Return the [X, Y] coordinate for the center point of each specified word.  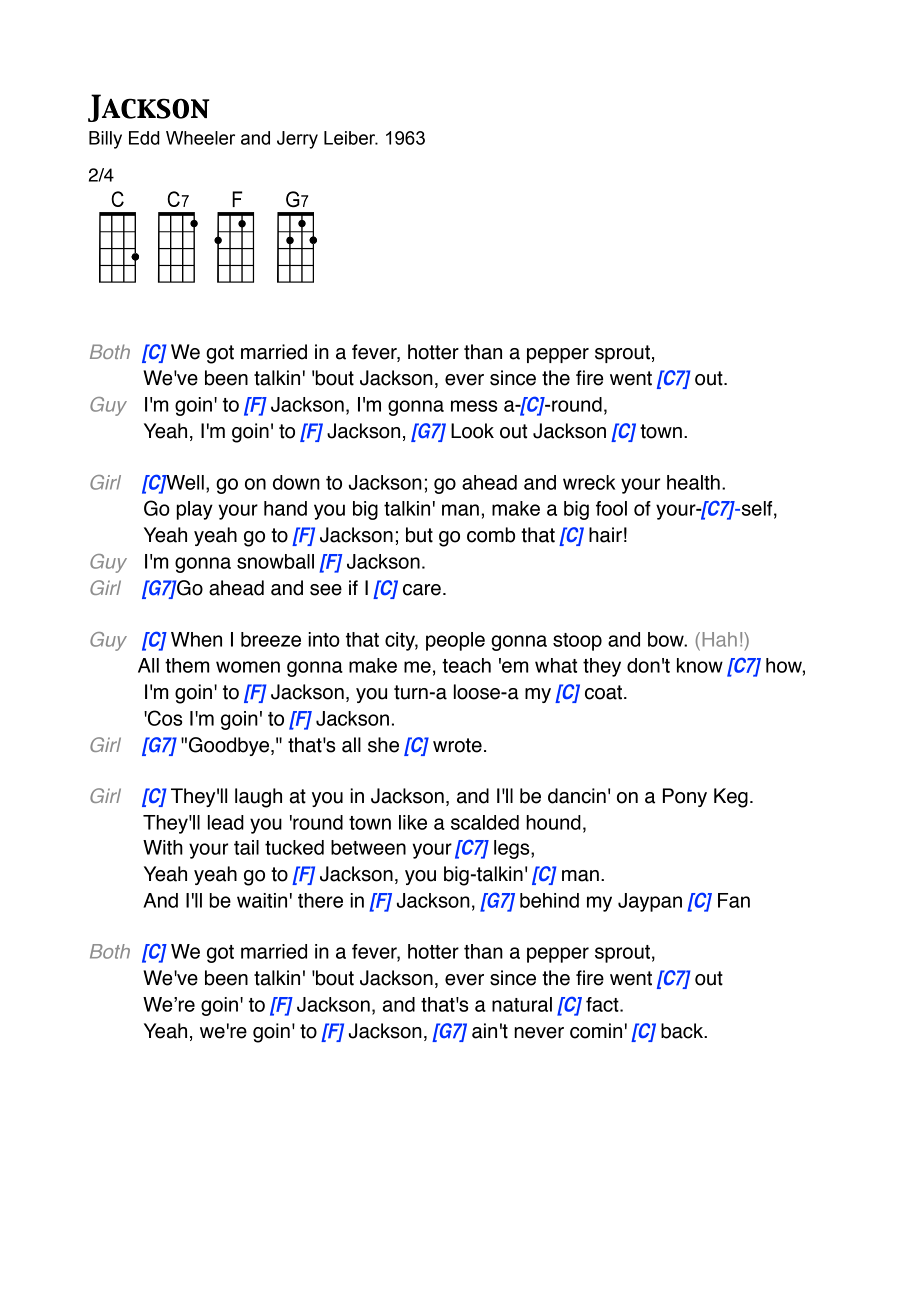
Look [472, 431]
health [693, 482]
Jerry [297, 140]
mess [474, 406]
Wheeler [200, 138]
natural [522, 1004]
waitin [262, 900]
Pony [685, 797]
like [413, 822]
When [196, 639]
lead [226, 822]
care [422, 590]
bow [667, 639]
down [296, 482]
